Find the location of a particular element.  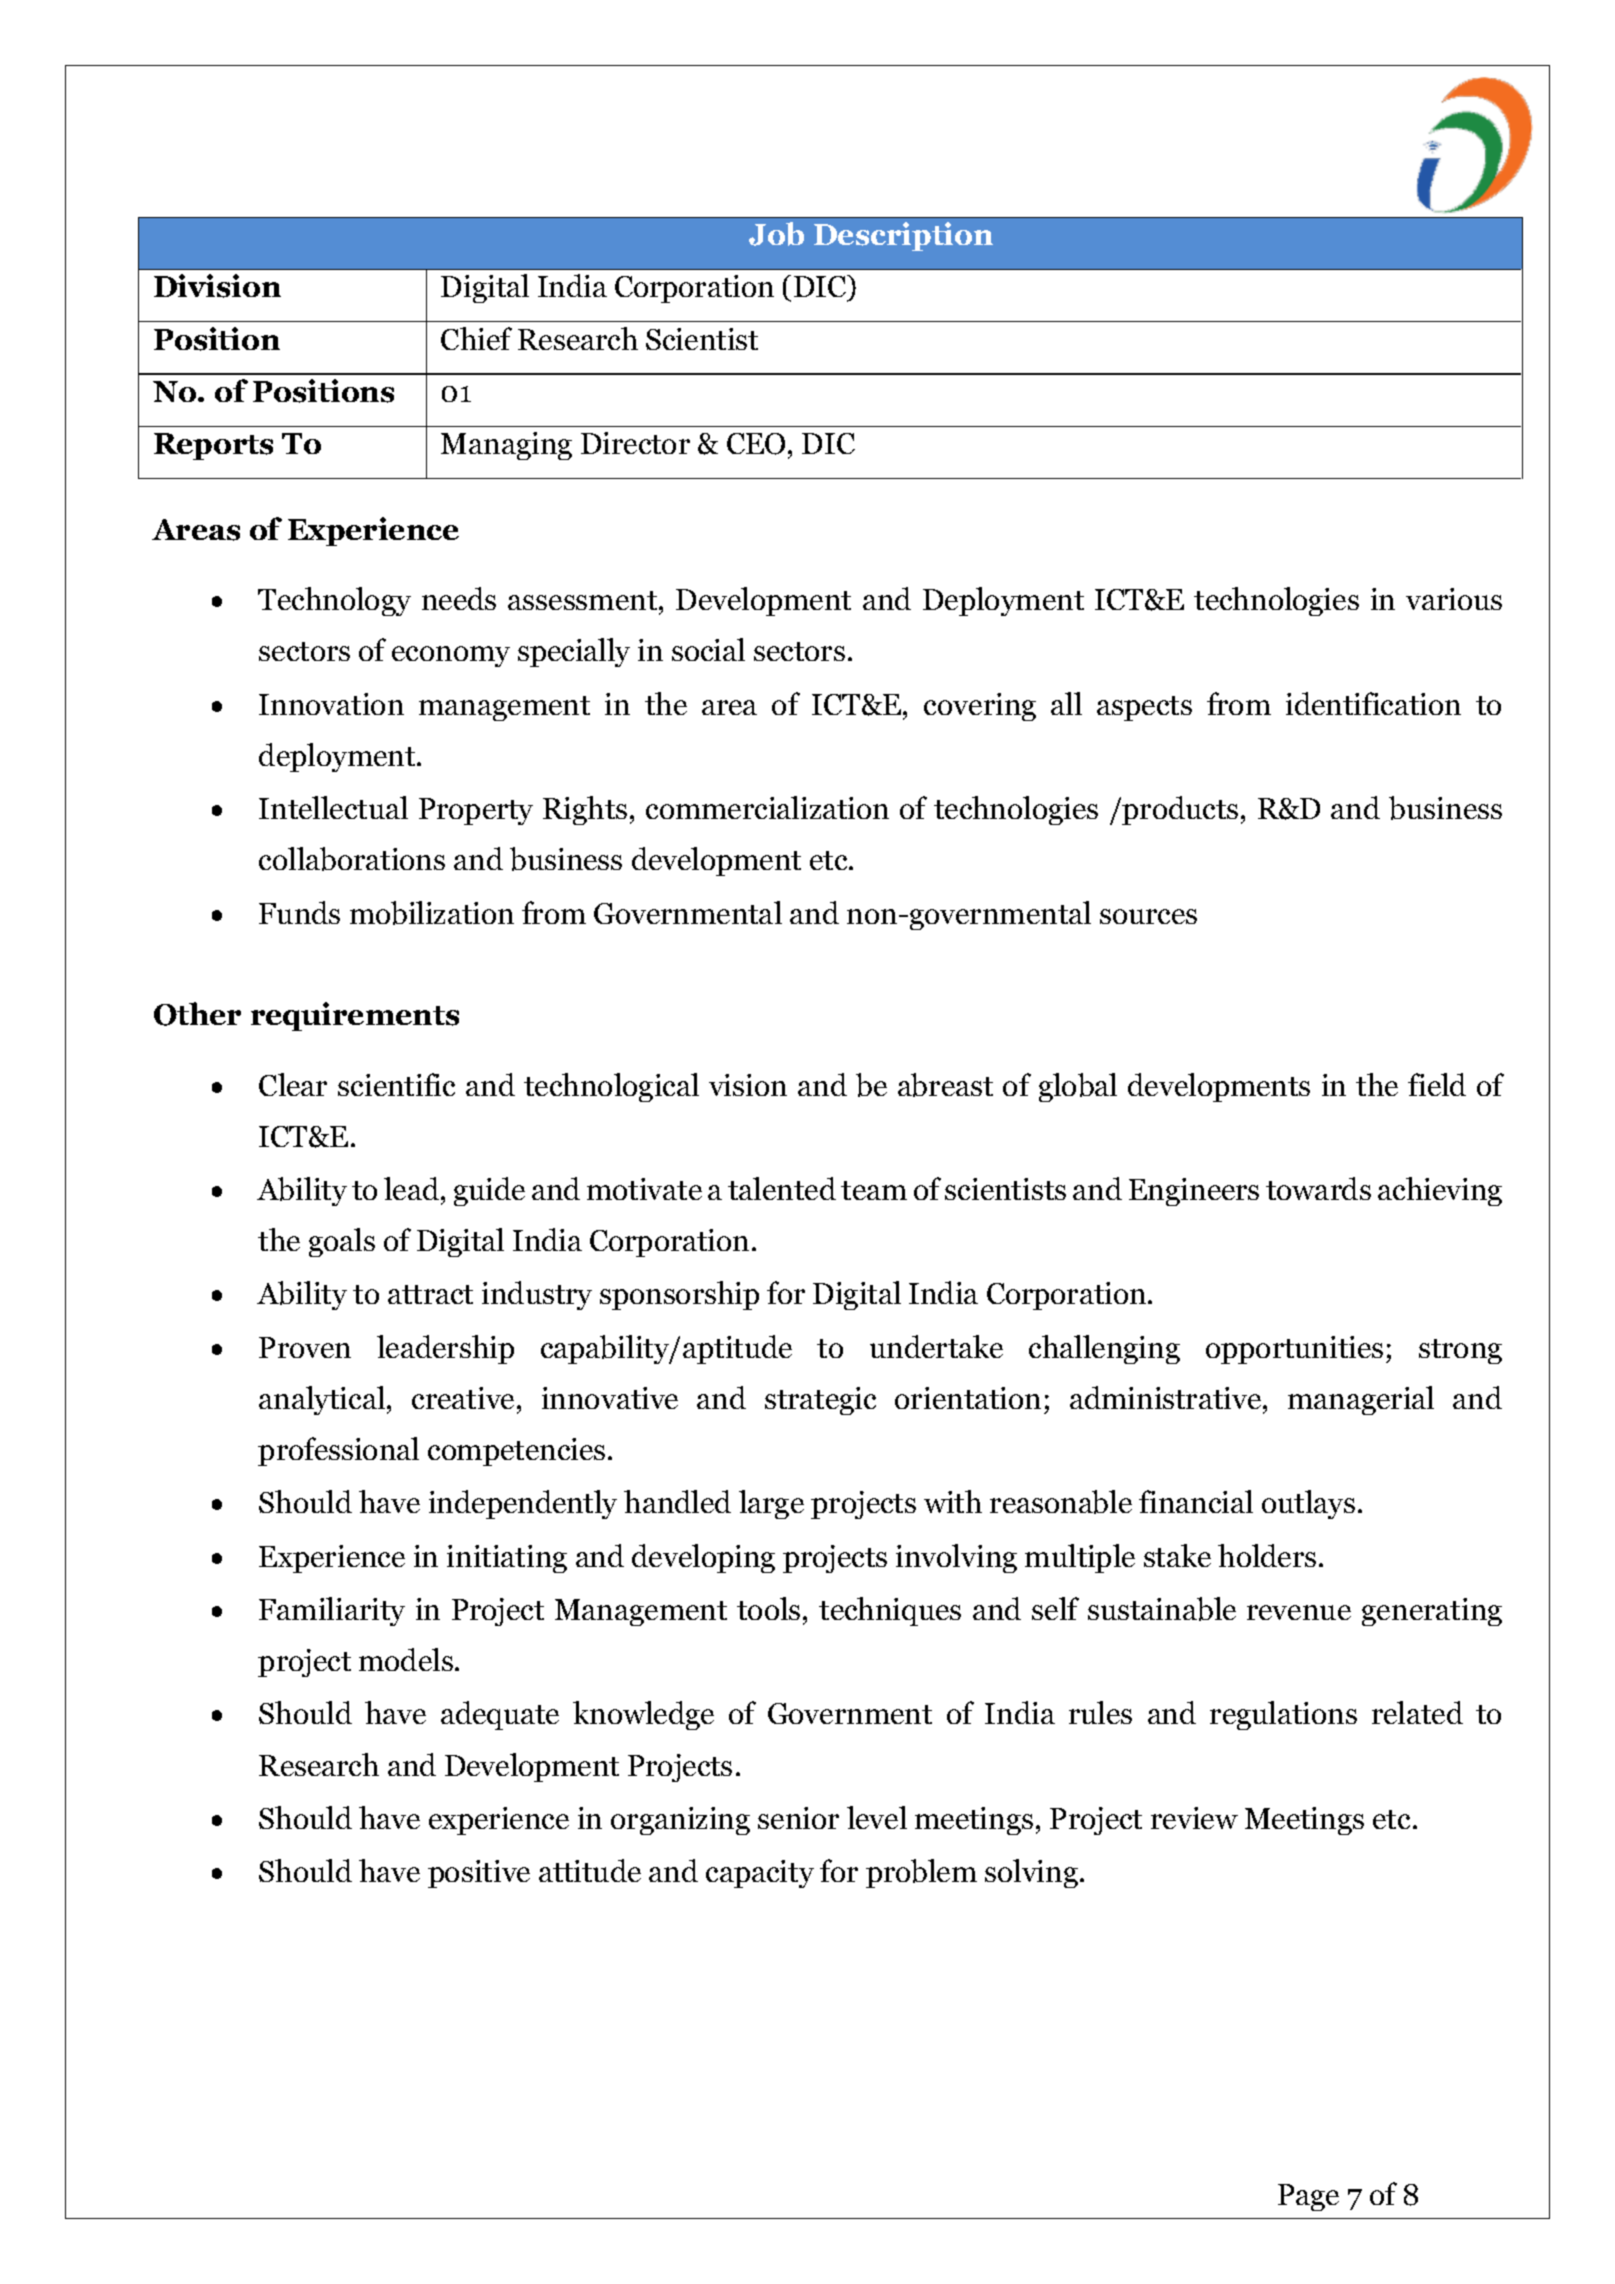

goals is located at coordinates (342, 1242).
